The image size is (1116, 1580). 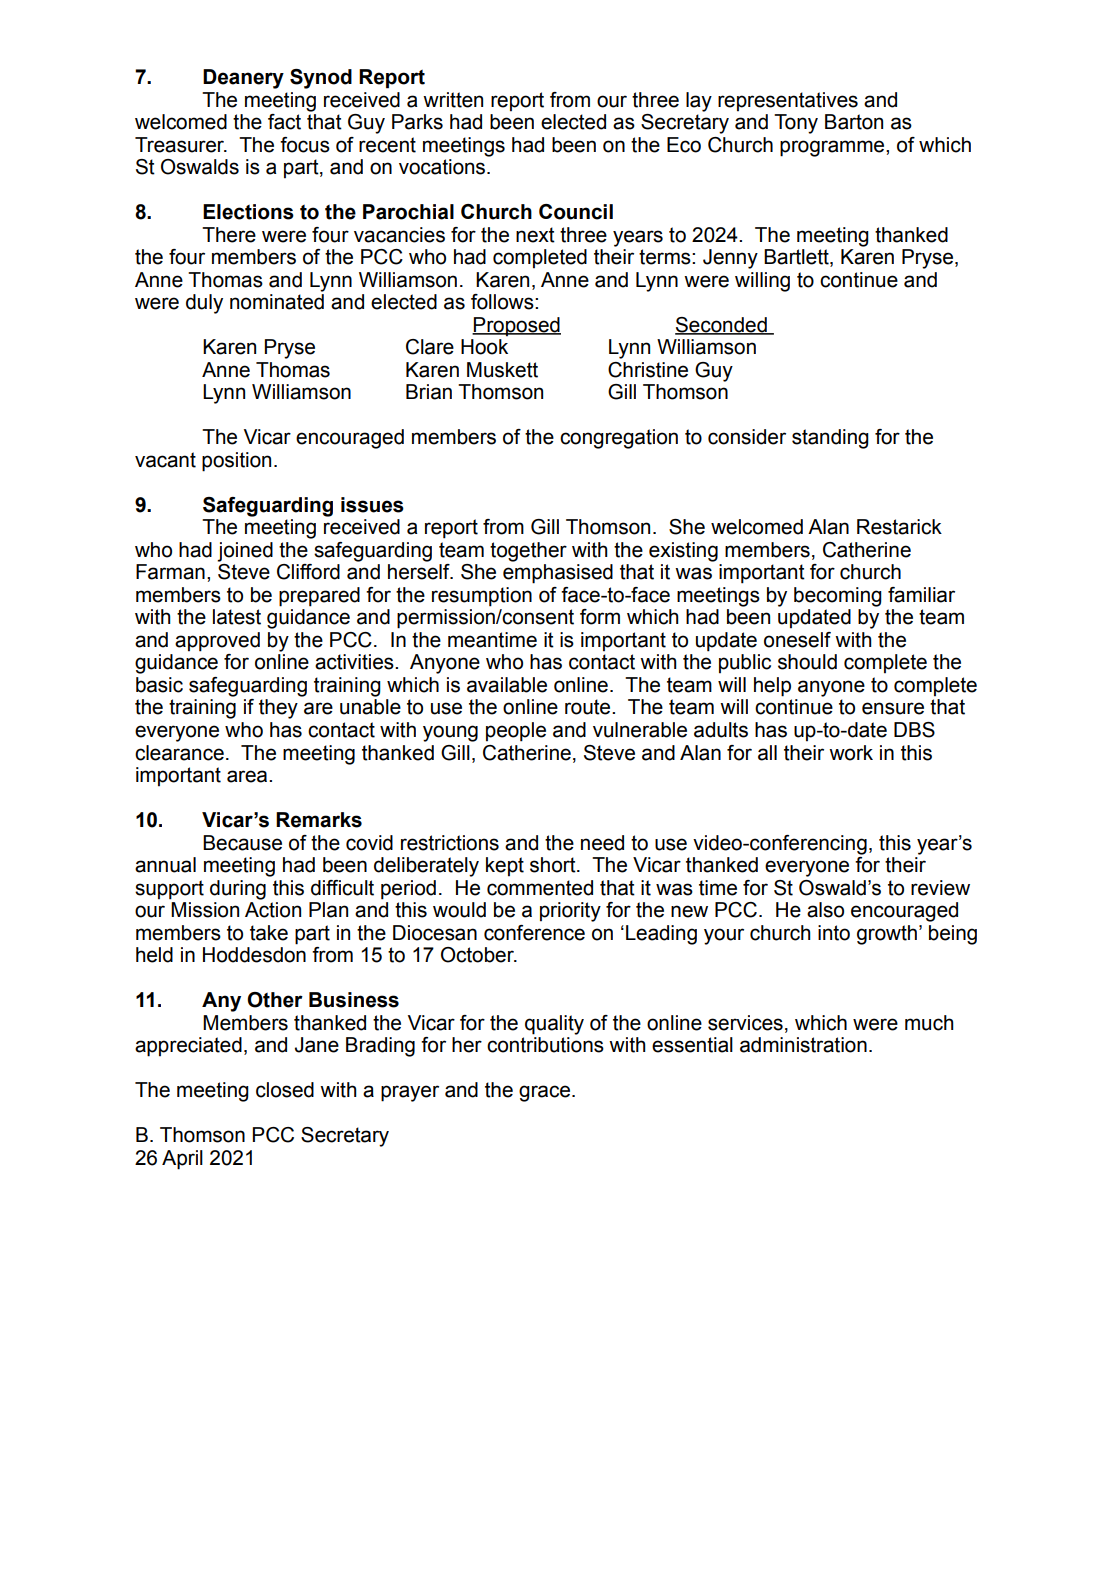 I want to click on written, so click(x=453, y=100).
